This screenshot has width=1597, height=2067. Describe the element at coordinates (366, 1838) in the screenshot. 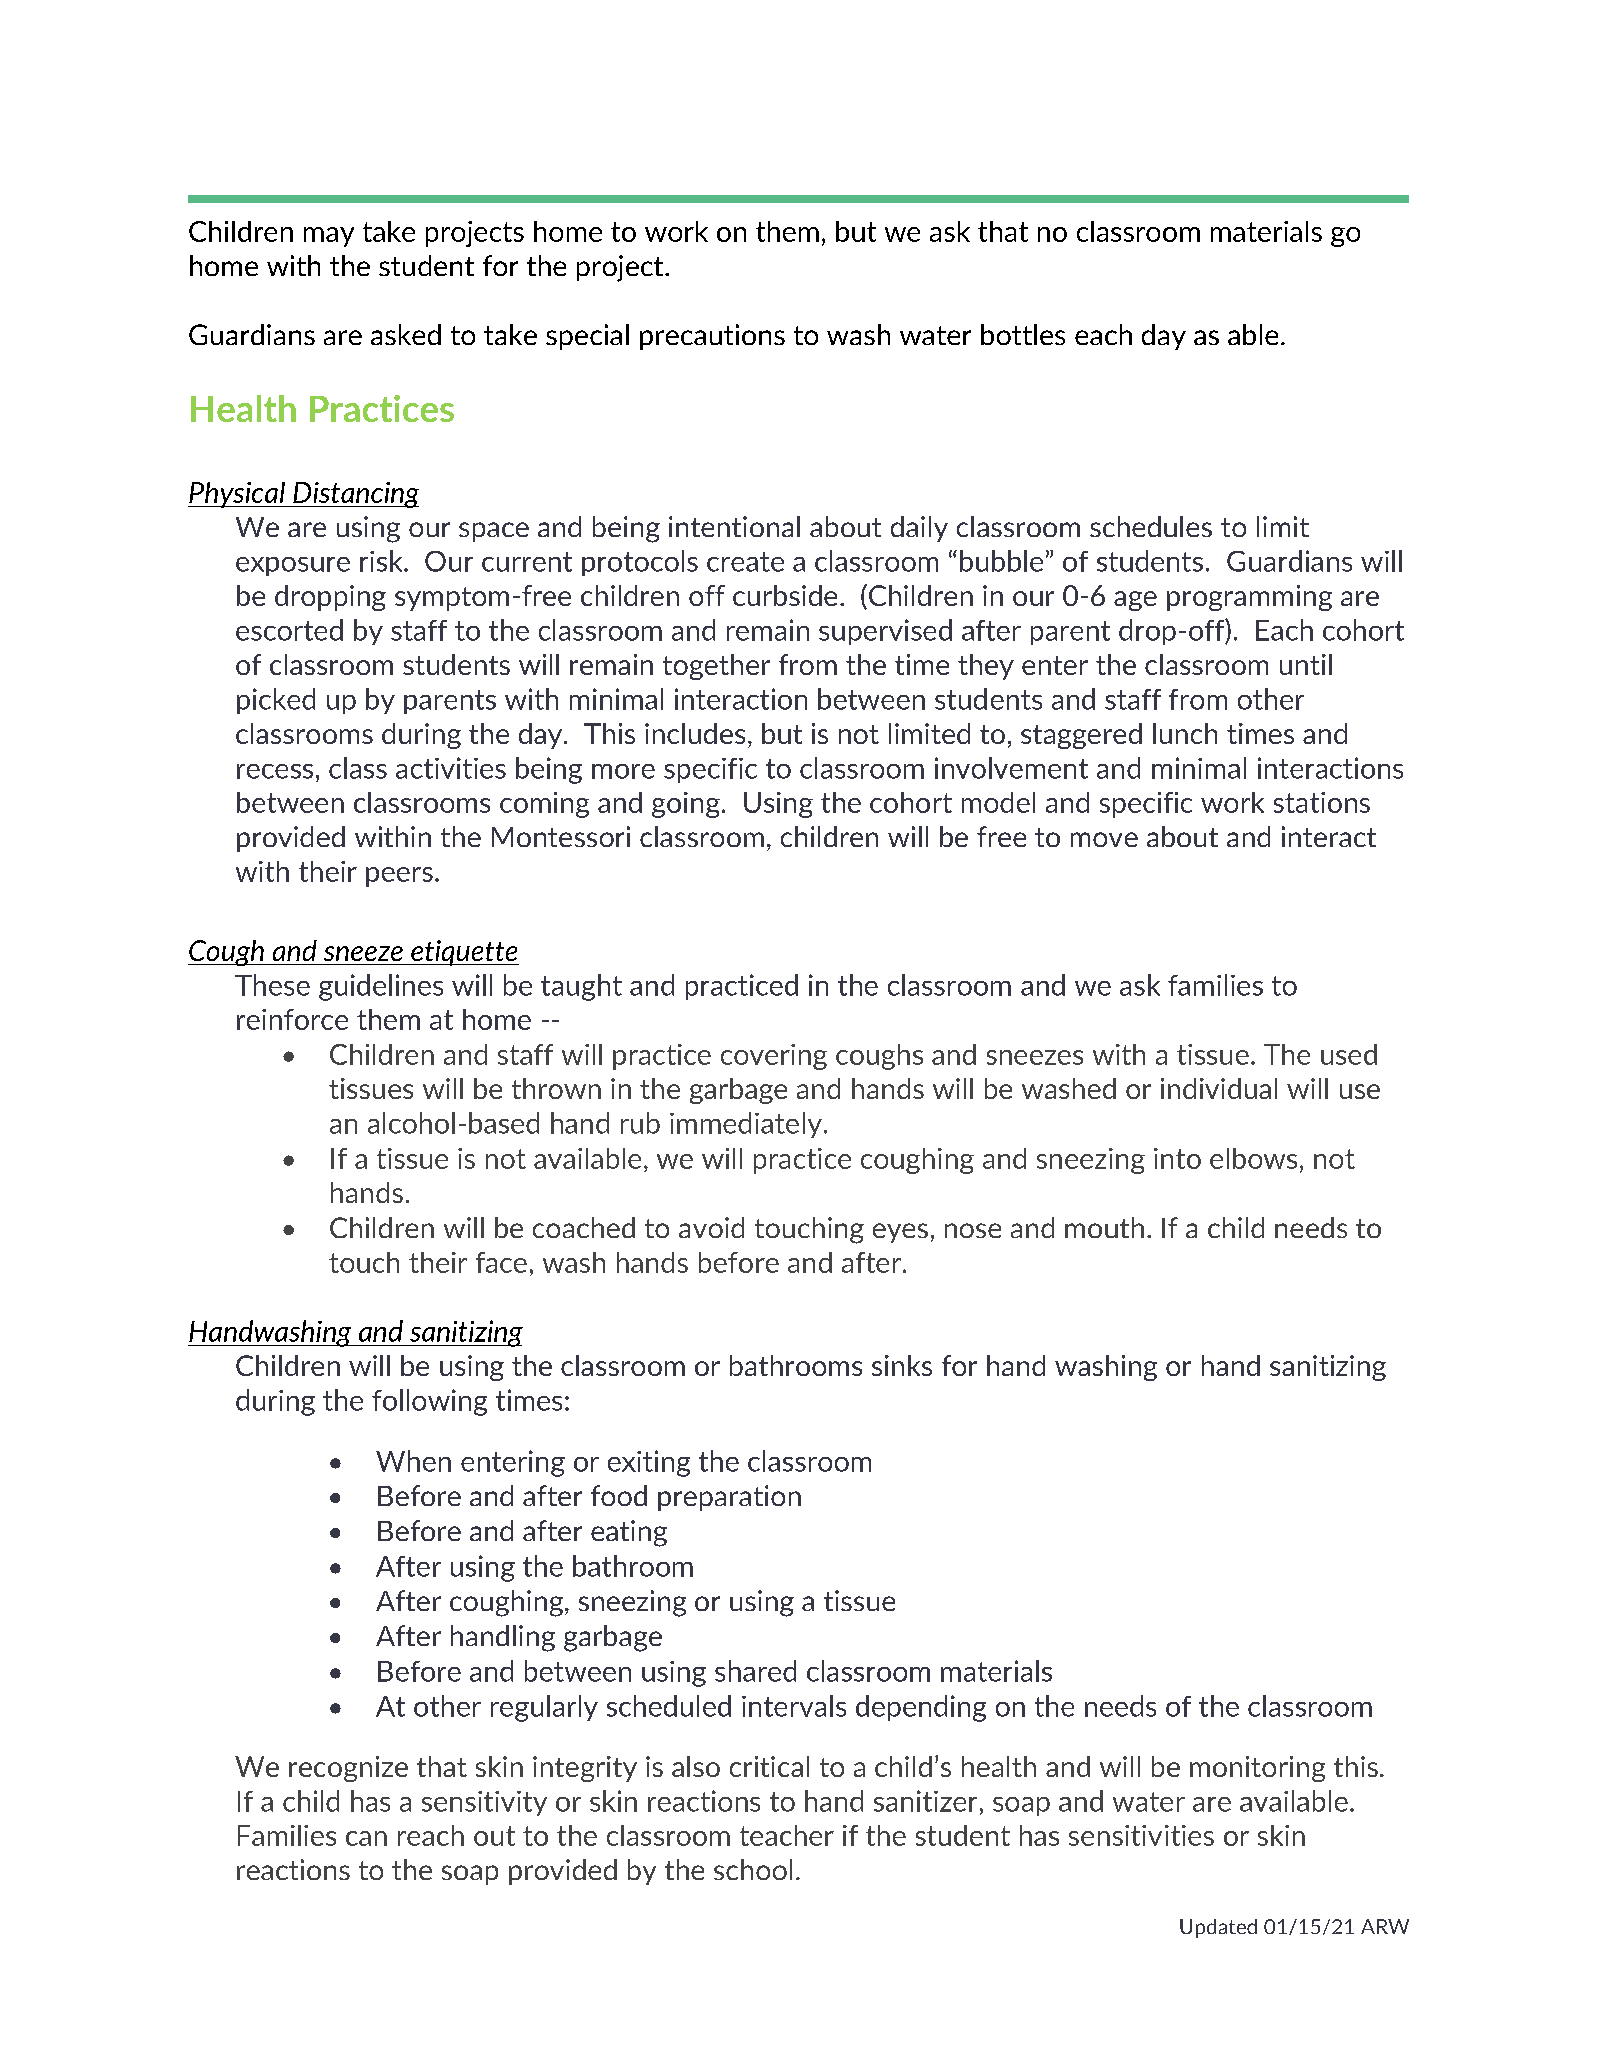

I see `can` at that location.
